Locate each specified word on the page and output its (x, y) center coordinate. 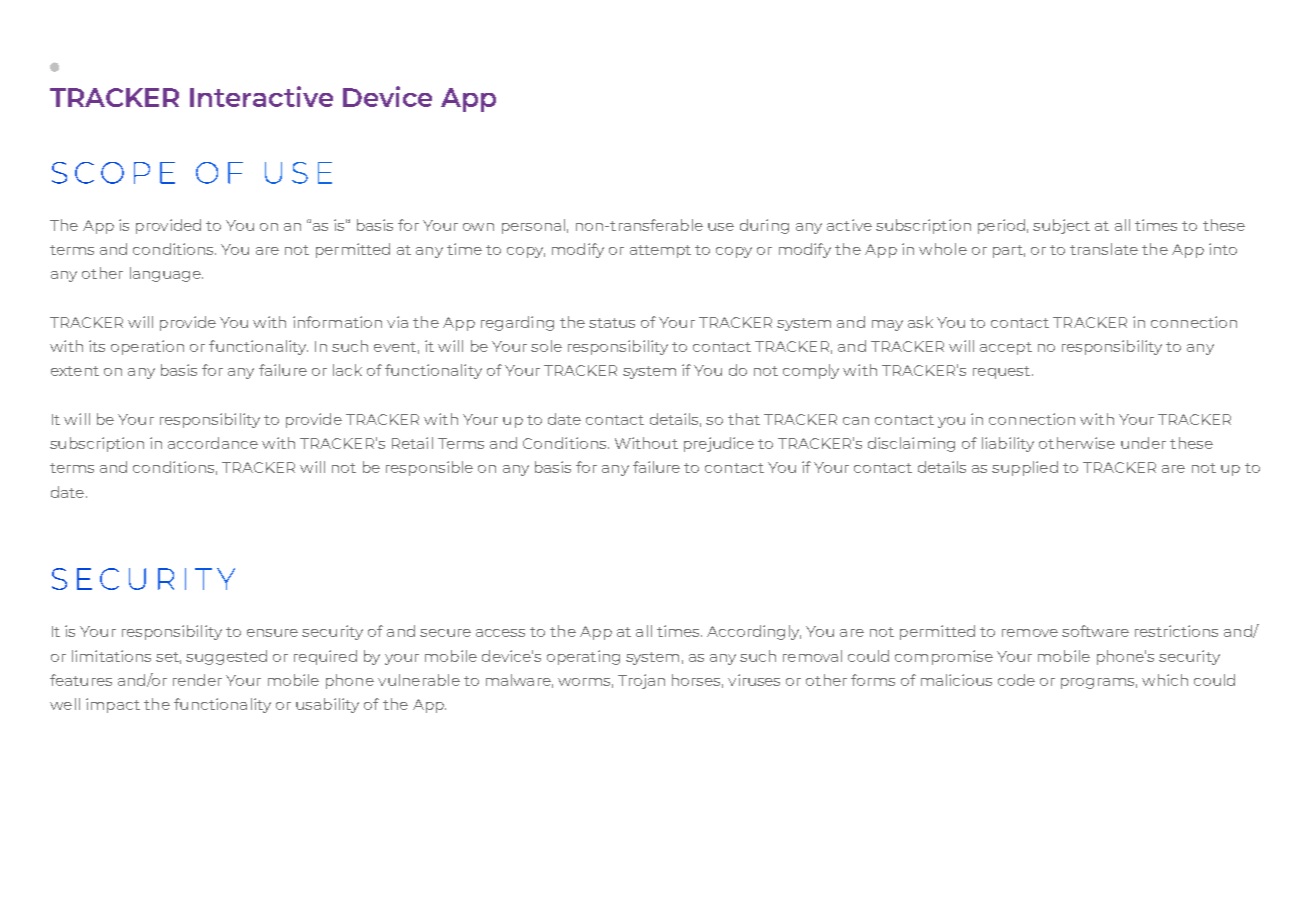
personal (533, 226)
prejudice (719, 444)
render (197, 680)
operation (147, 347)
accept (1006, 348)
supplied (1025, 468)
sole (546, 346)
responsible (429, 468)
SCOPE (113, 173)
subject (1061, 226)
